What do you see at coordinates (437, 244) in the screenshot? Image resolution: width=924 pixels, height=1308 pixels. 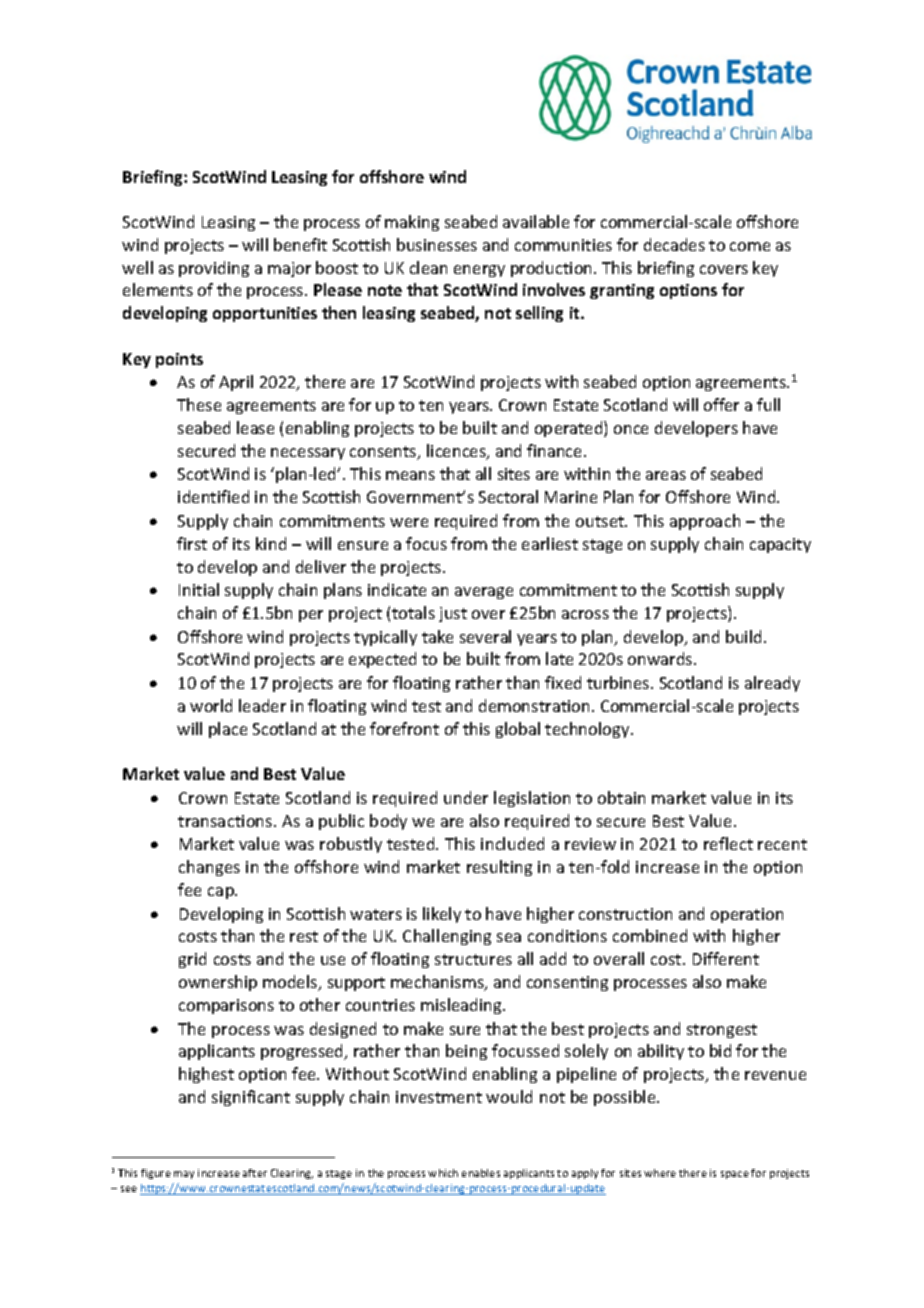 I see `businesses` at bounding box center [437, 244].
